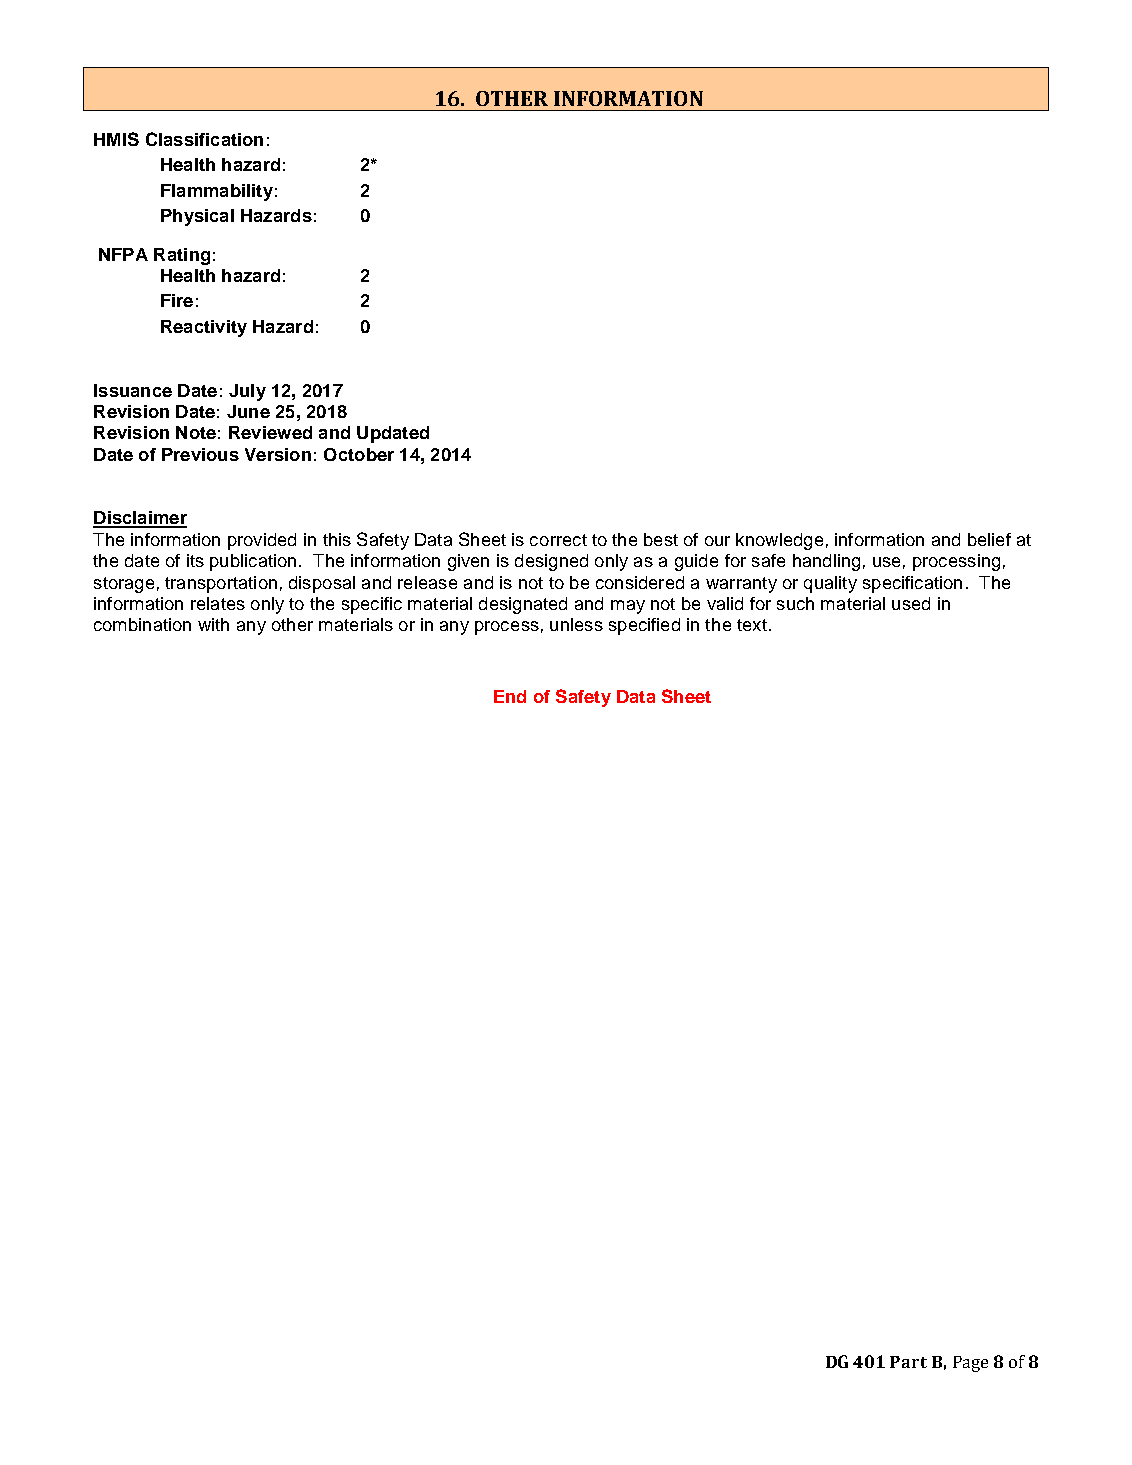  What do you see at coordinates (989, 539) in the screenshot?
I see `belief` at bounding box center [989, 539].
